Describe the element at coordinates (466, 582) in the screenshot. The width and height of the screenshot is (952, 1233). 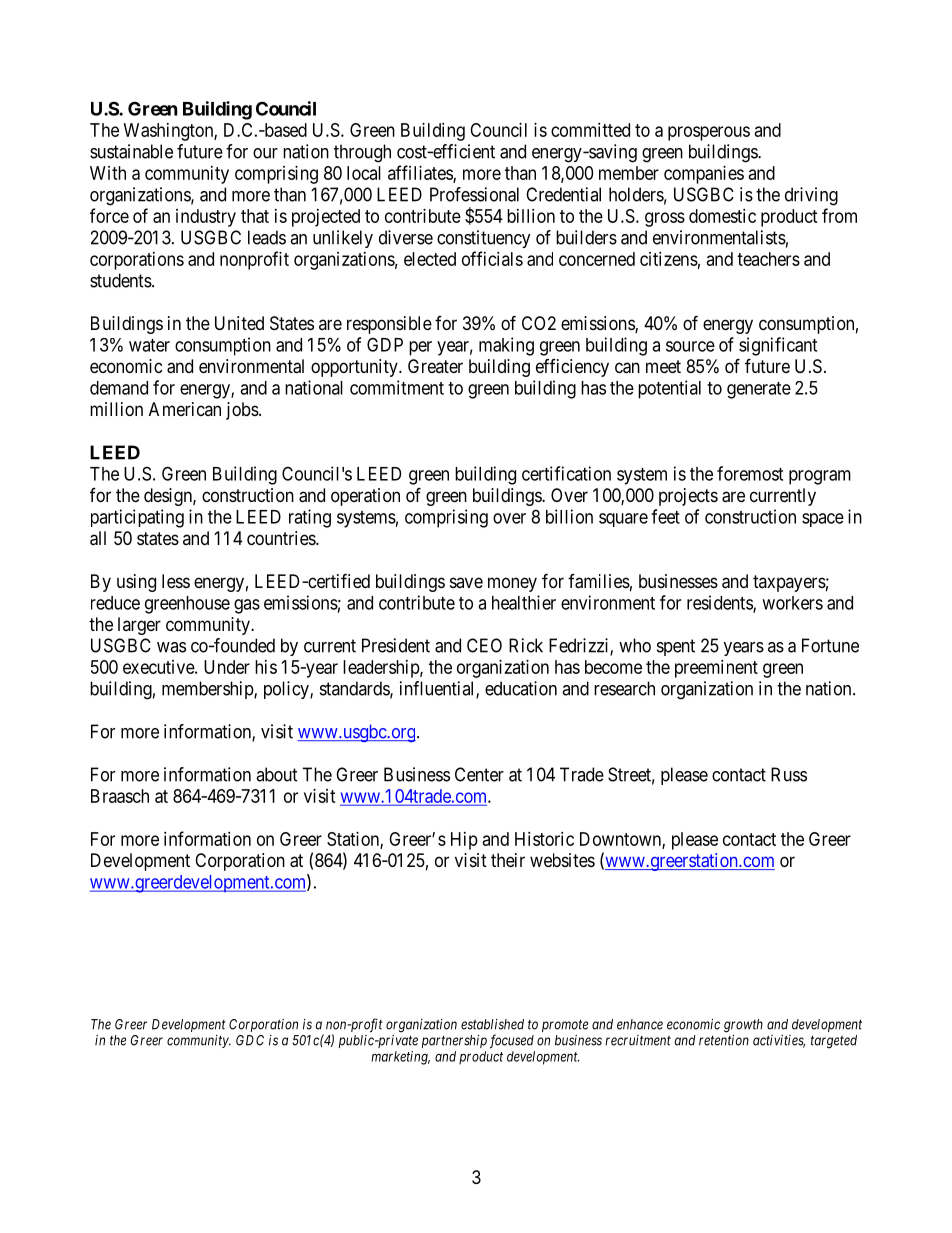
I see `save` at that location.
